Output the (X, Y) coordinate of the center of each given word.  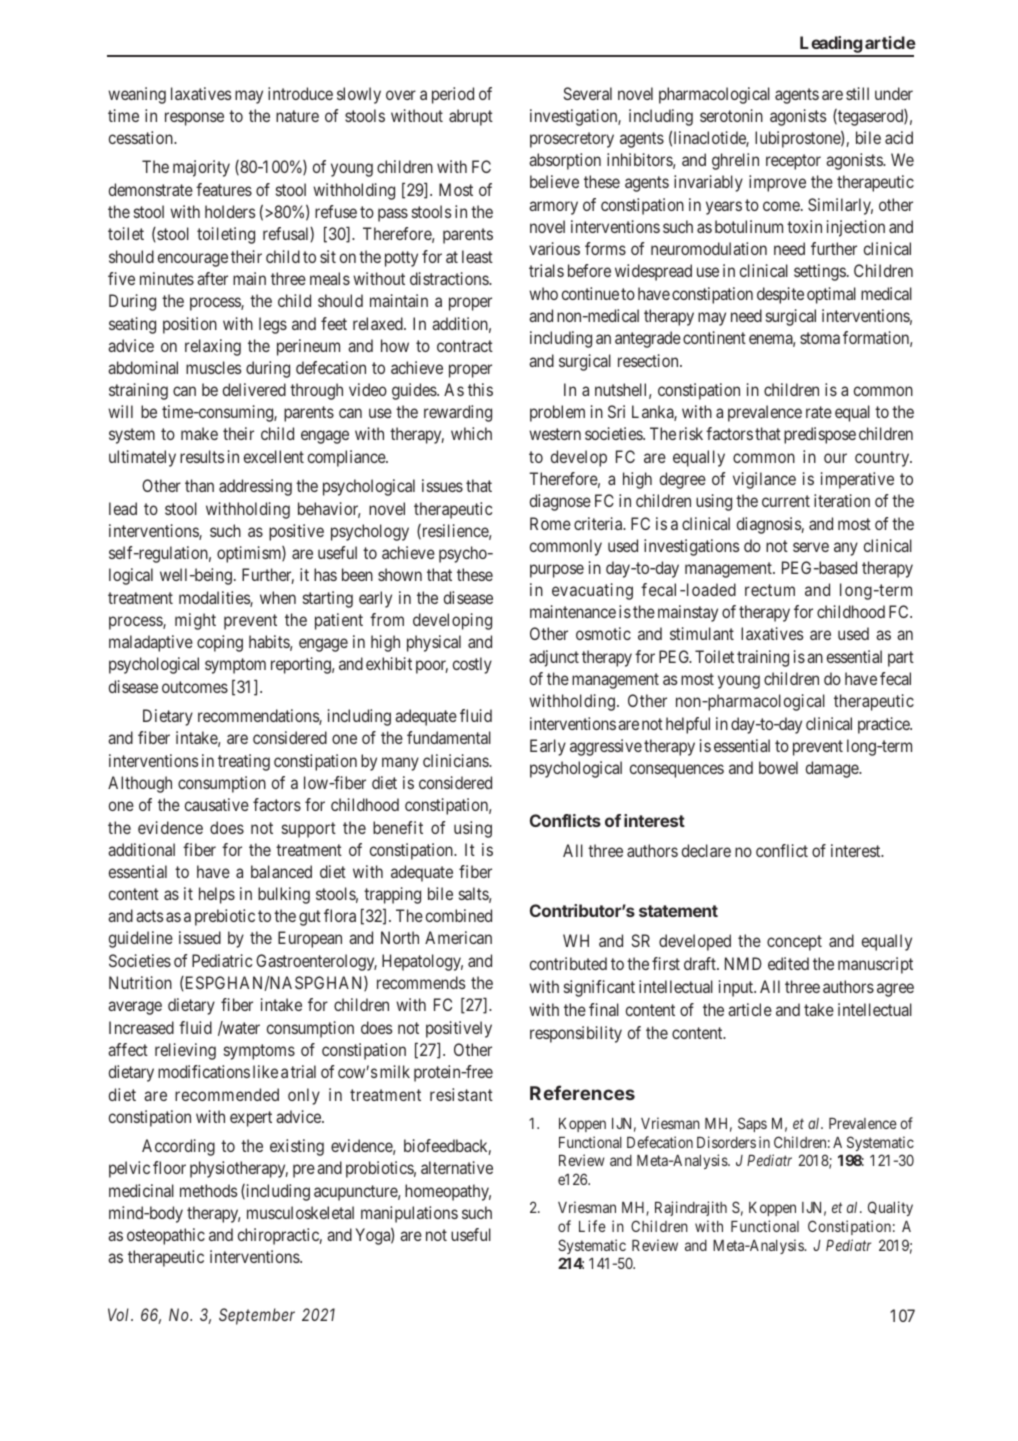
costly (472, 665)
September (257, 1316)
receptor (793, 162)
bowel (778, 767)
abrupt (471, 117)
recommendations (259, 717)
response (194, 119)
